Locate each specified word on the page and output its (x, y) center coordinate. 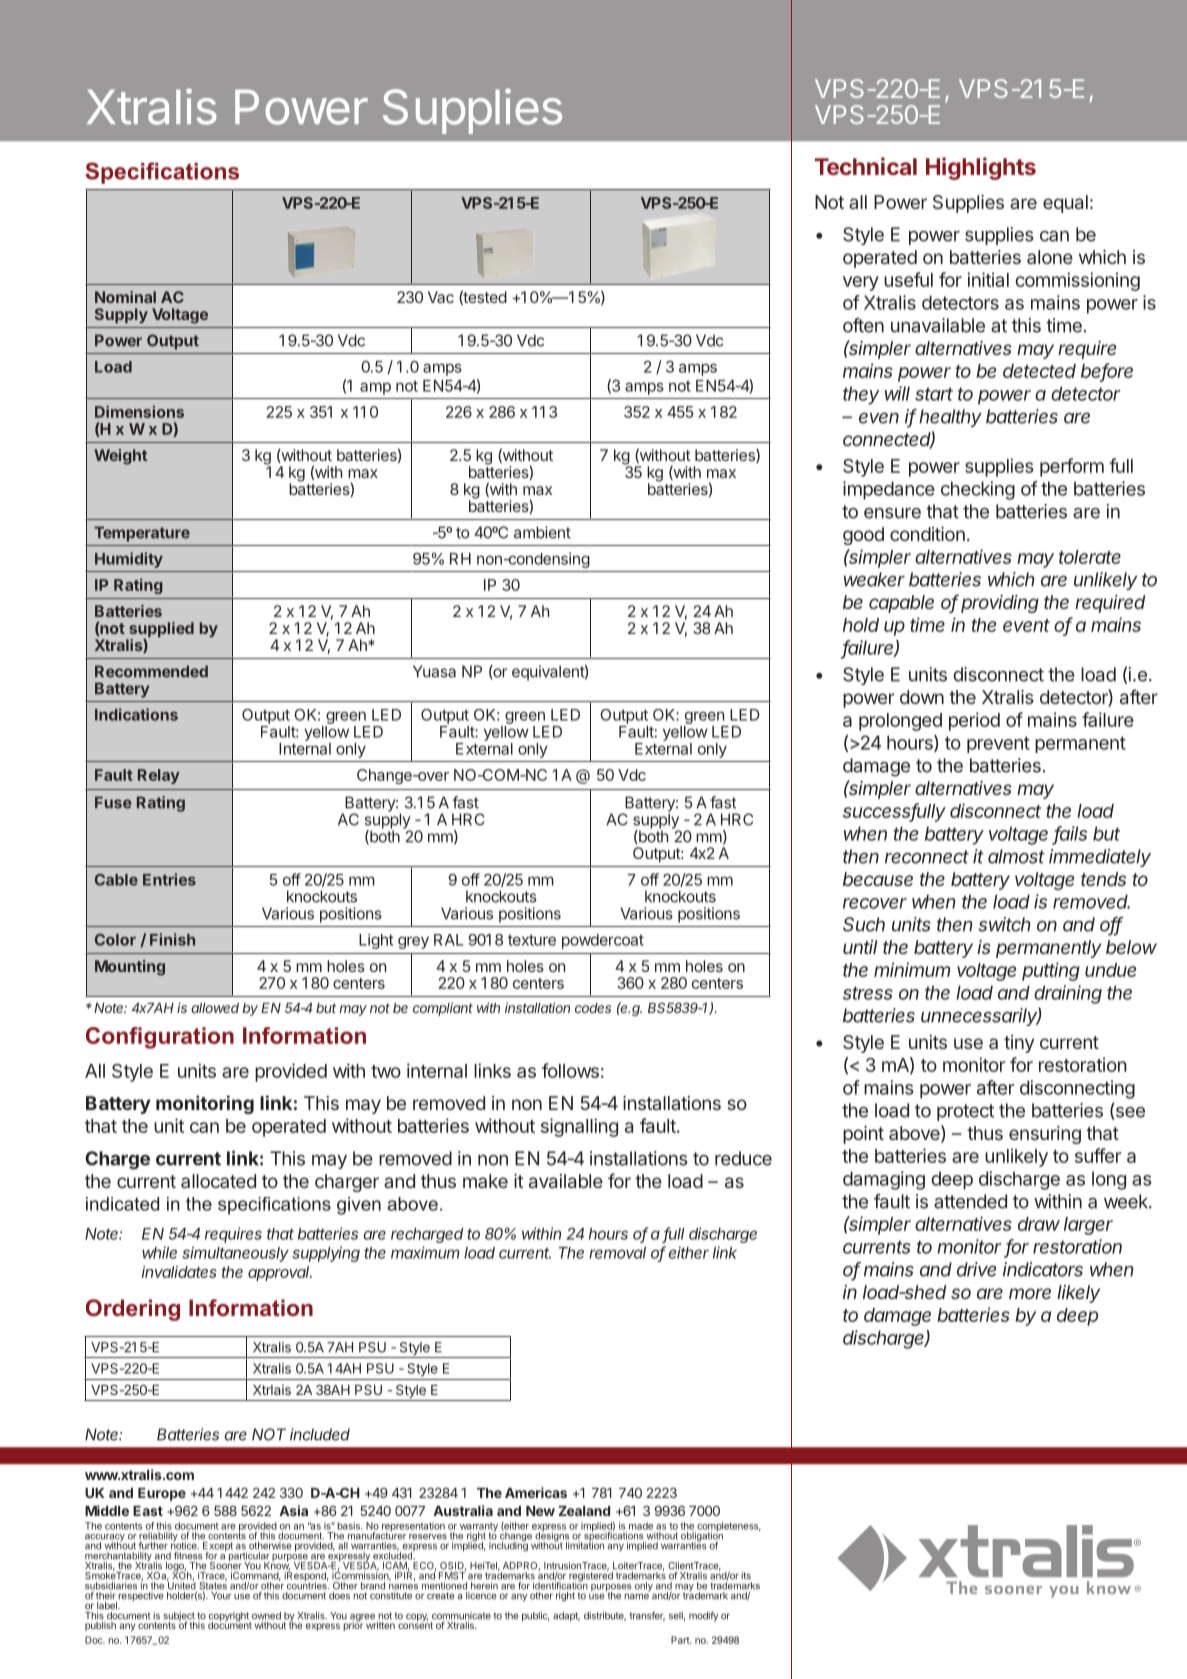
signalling (579, 1127)
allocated (218, 1181)
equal (1065, 204)
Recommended (151, 671)
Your (221, 1596)
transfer (647, 1616)
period (974, 721)
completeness (728, 1528)
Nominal (125, 297)
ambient (542, 532)
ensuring (1045, 1135)
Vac (441, 297)
